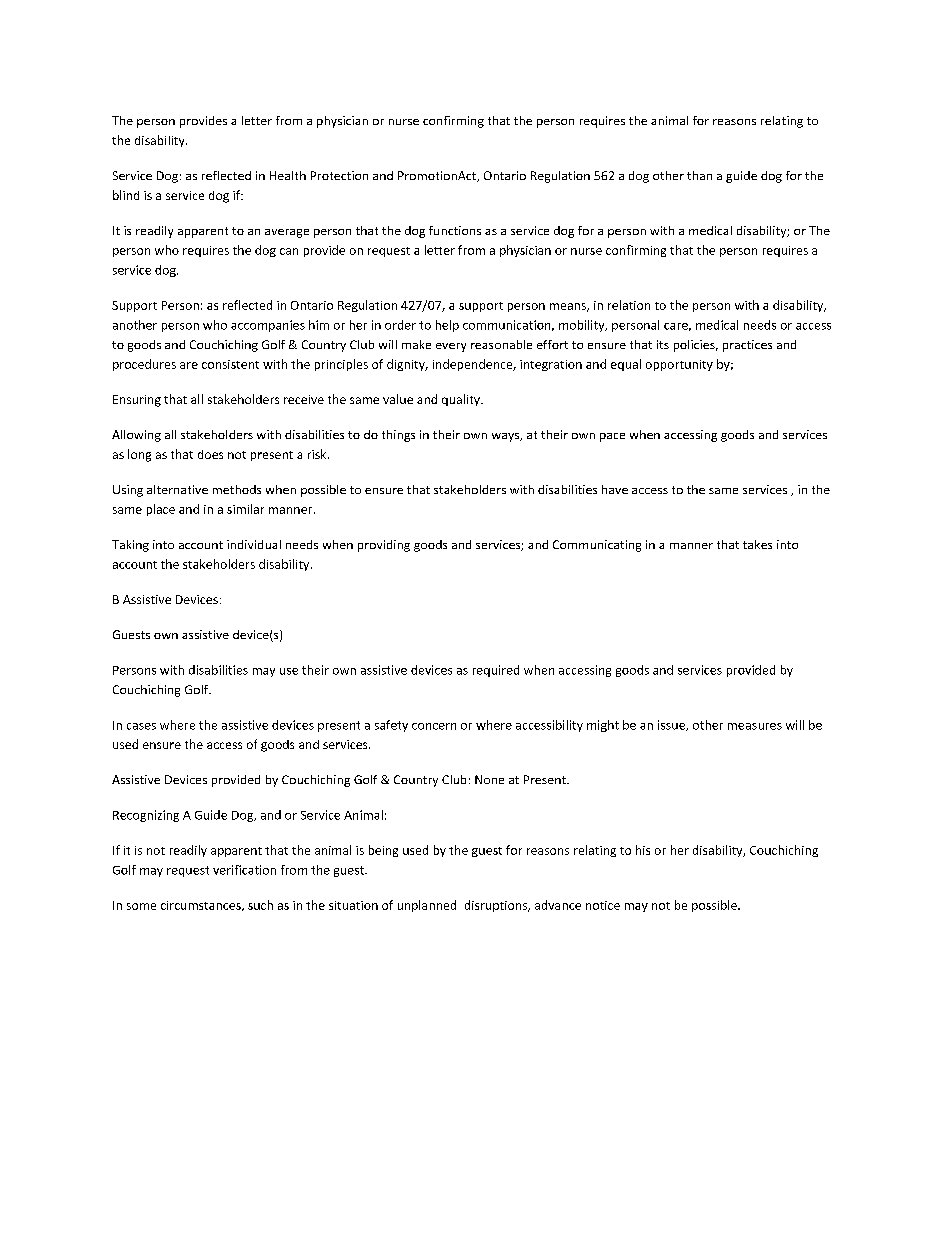  What do you see at coordinates (141, 726) in the screenshot?
I see `cases` at bounding box center [141, 726].
